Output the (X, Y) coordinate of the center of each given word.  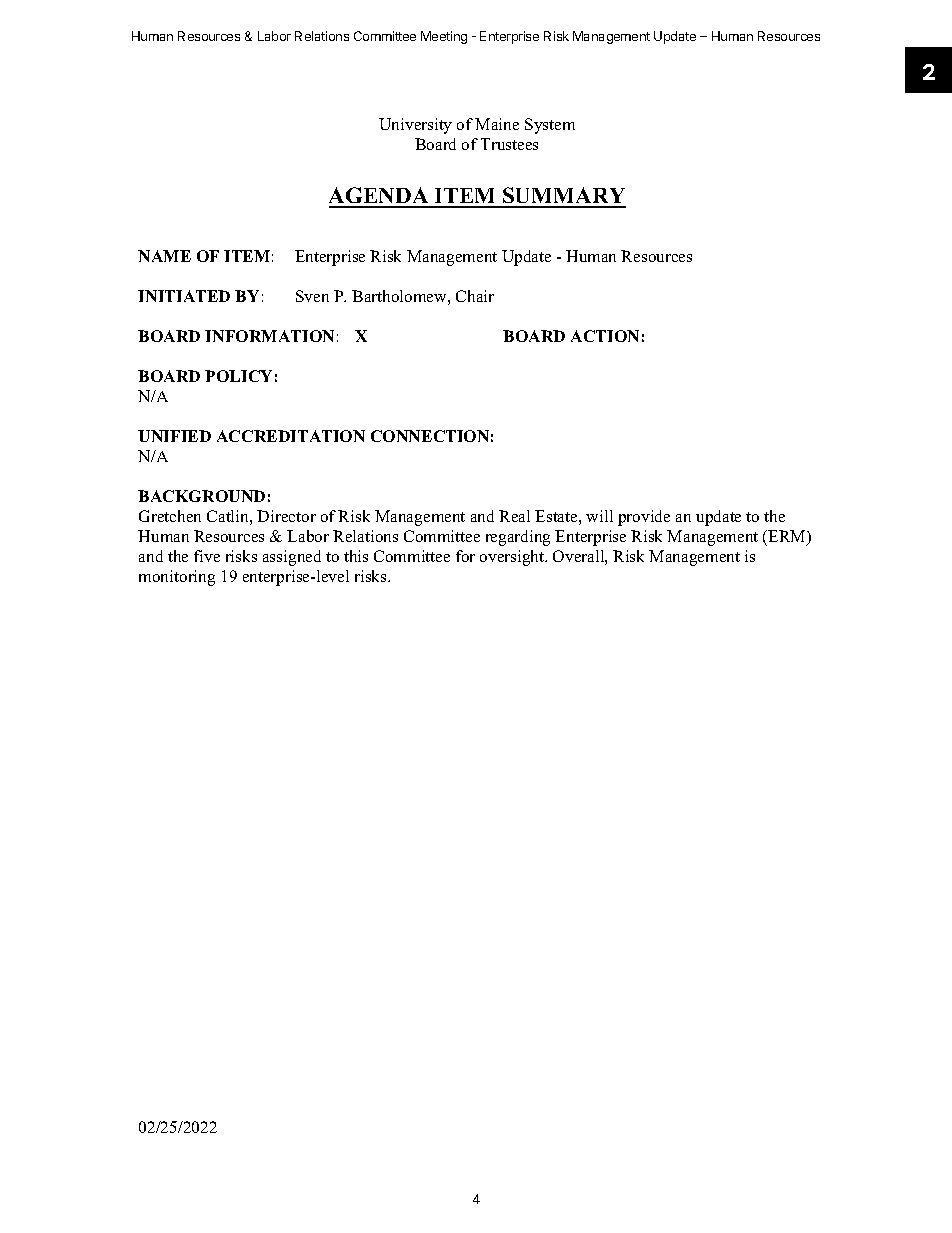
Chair (475, 296)
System (550, 126)
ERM (788, 537)
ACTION (605, 336)
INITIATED (184, 296)
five (207, 556)
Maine (497, 124)
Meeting (444, 37)
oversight (513, 558)
